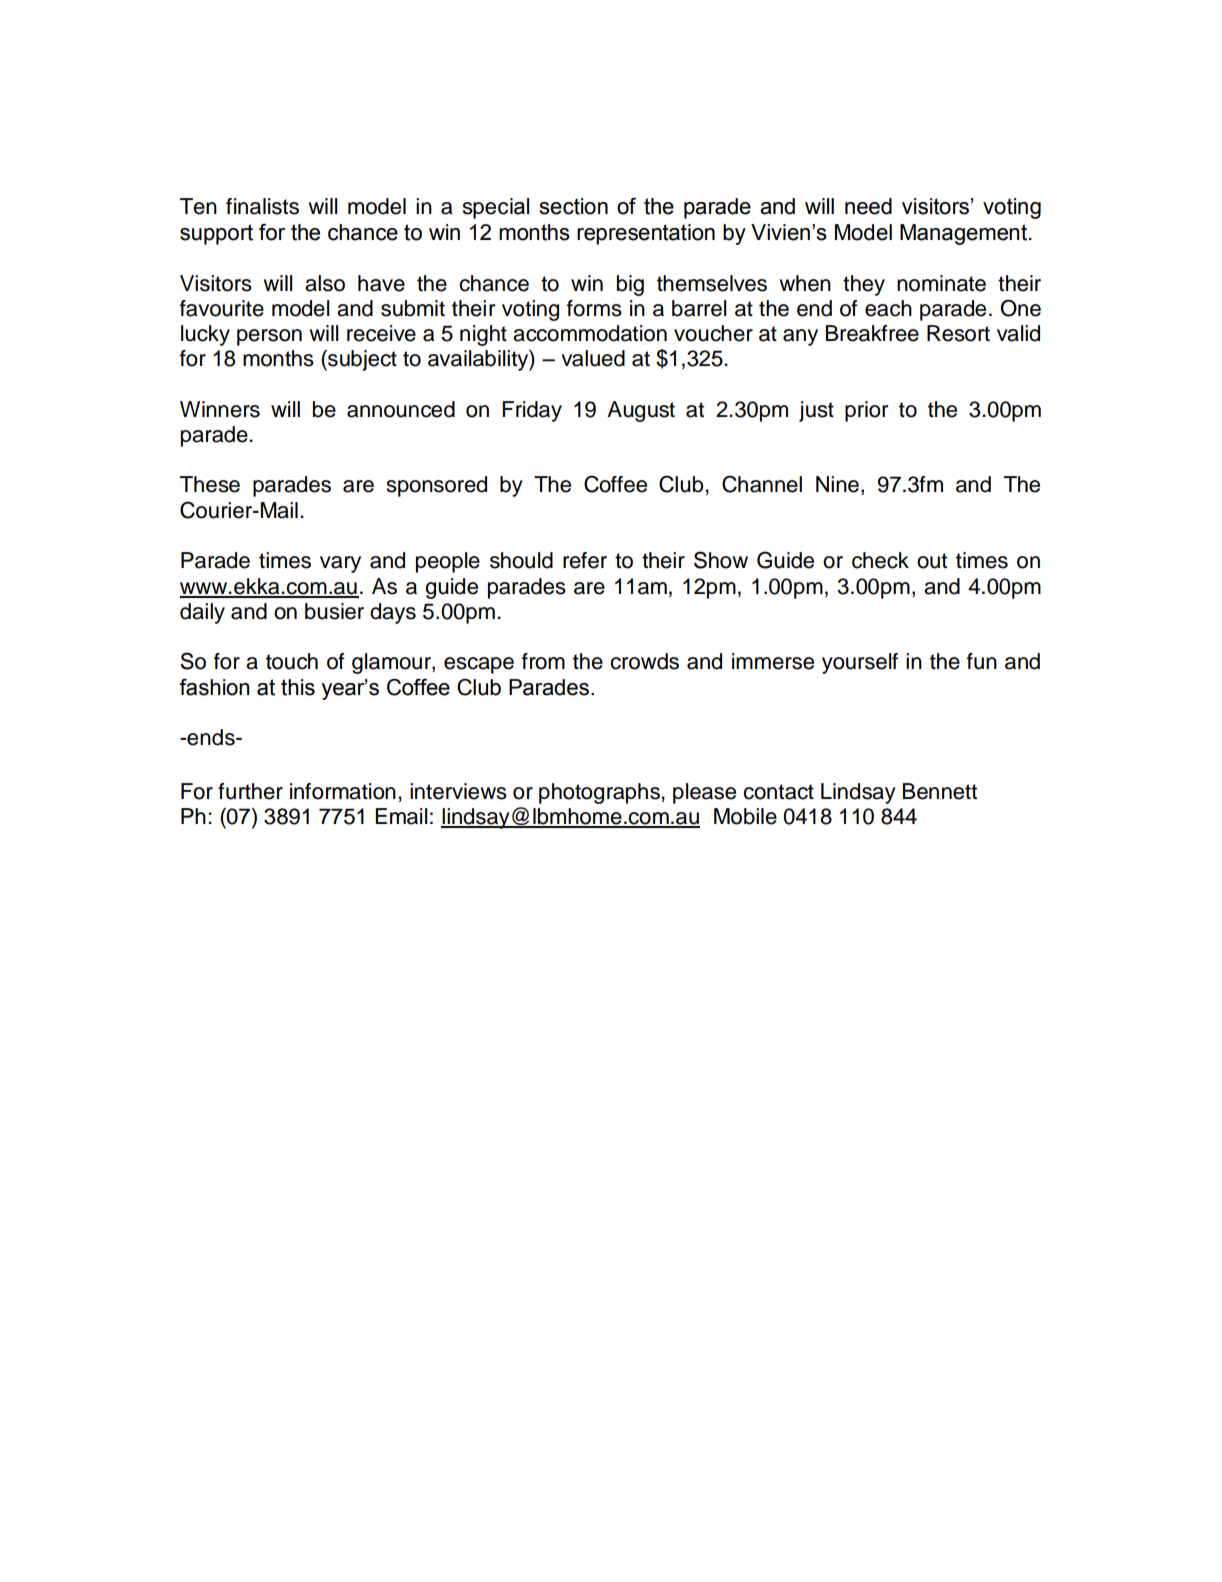  I want to click on Management, so click(965, 234).
